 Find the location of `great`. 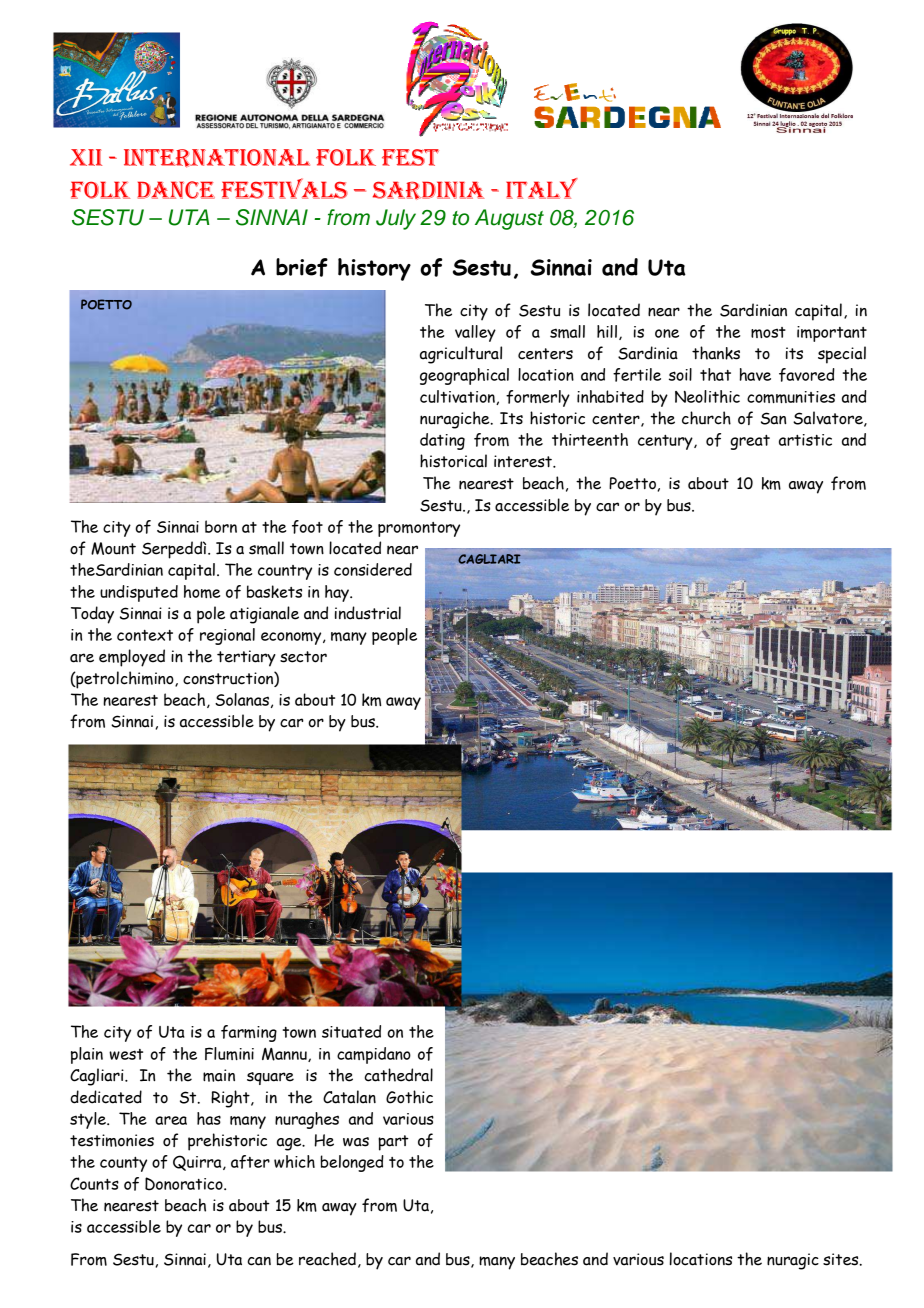

great is located at coordinates (750, 442).
